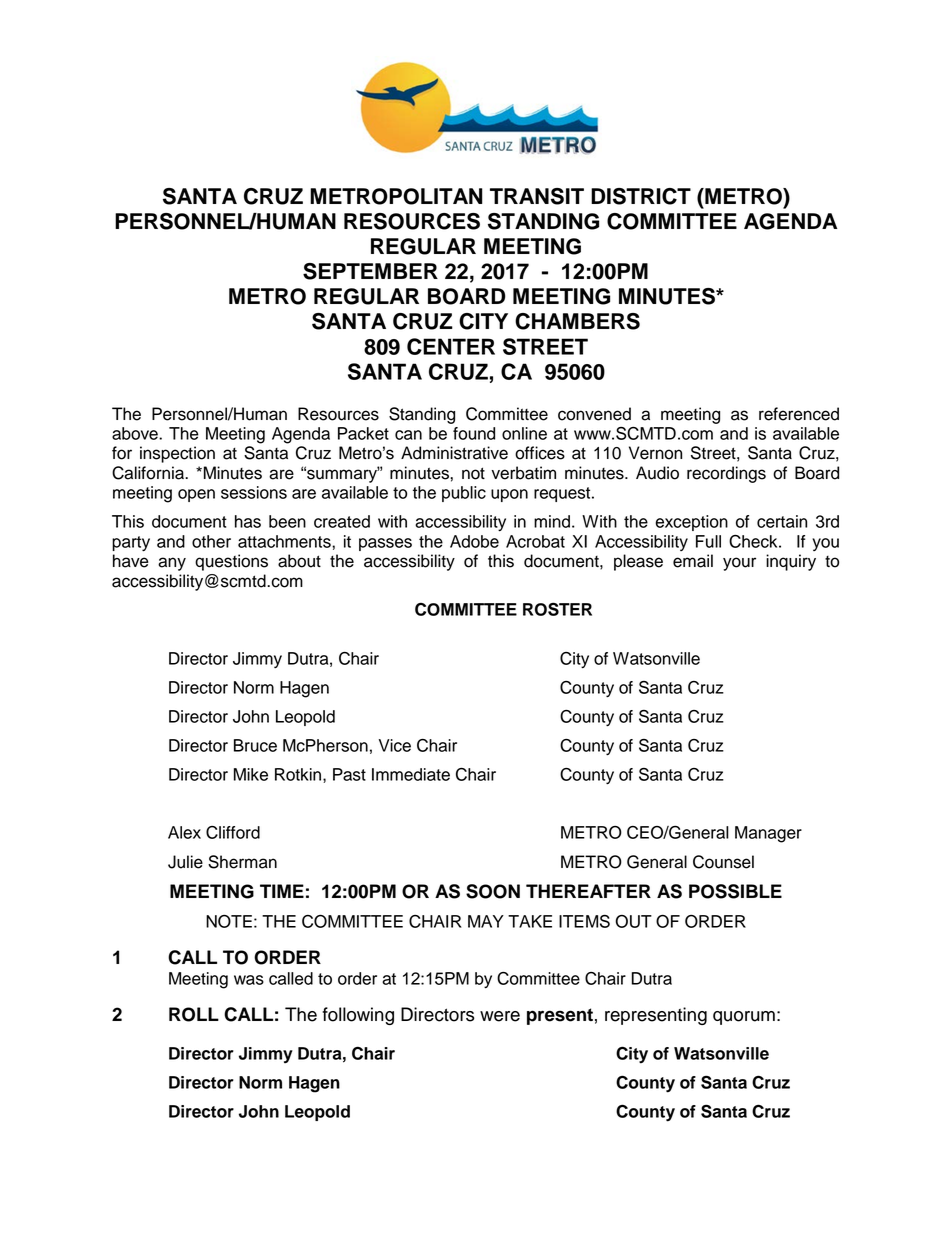 This screenshot has height=1233, width=952. Describe the element at coordinates (500, 1016) in the screenshot. I see `were` at that location.
